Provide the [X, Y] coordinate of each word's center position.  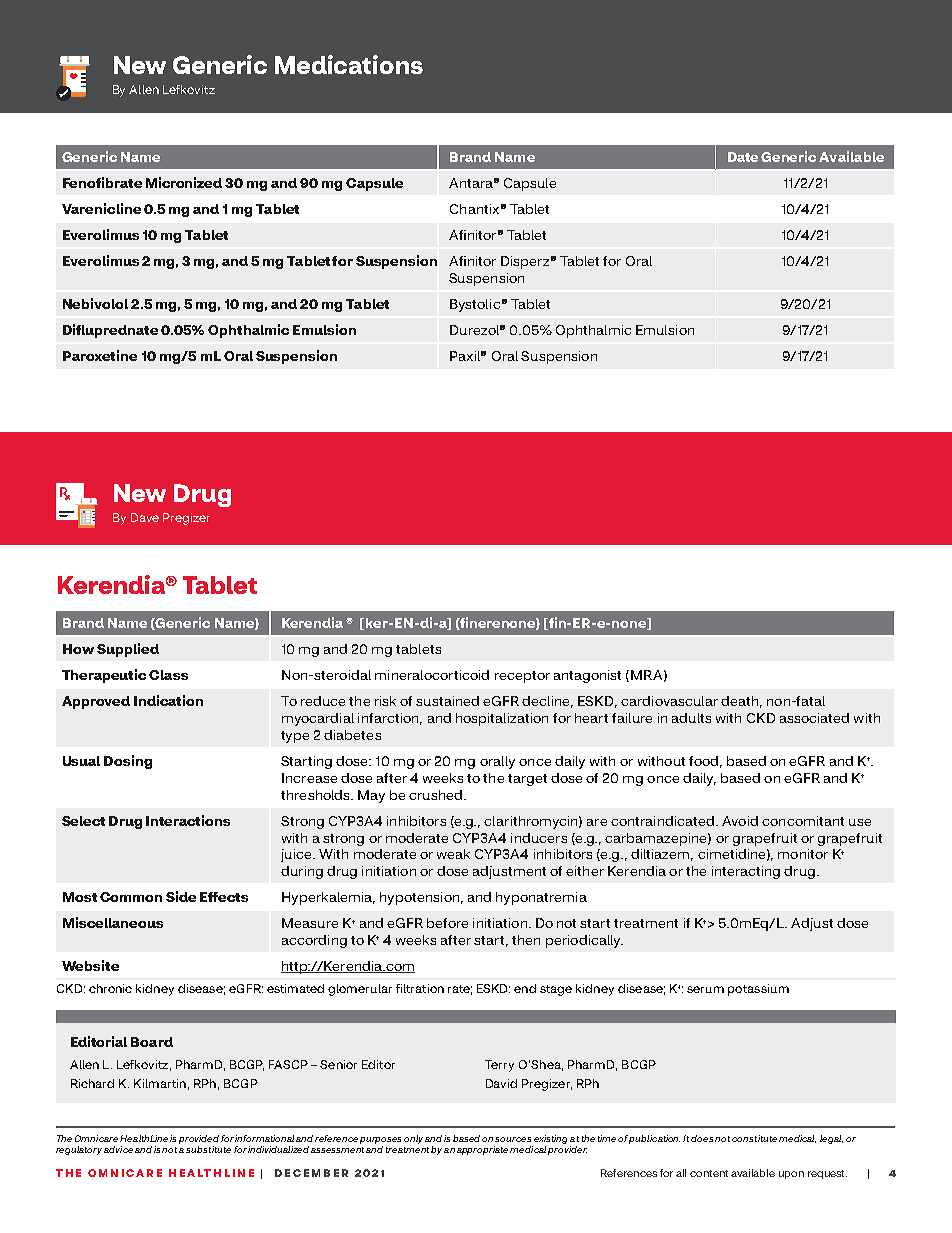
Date [743, 157]
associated [814, 718]
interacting [746, 872]
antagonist [587, 676]
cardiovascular [669, 701]
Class [168, 675]
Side [181, 896]
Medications [349, 64]
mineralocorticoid [432, 675]
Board [152, 1042]
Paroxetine [100, 355]
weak [453, 854]
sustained [447, 701]
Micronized [184, 182]
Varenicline [101, 208]
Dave [145, 517]
